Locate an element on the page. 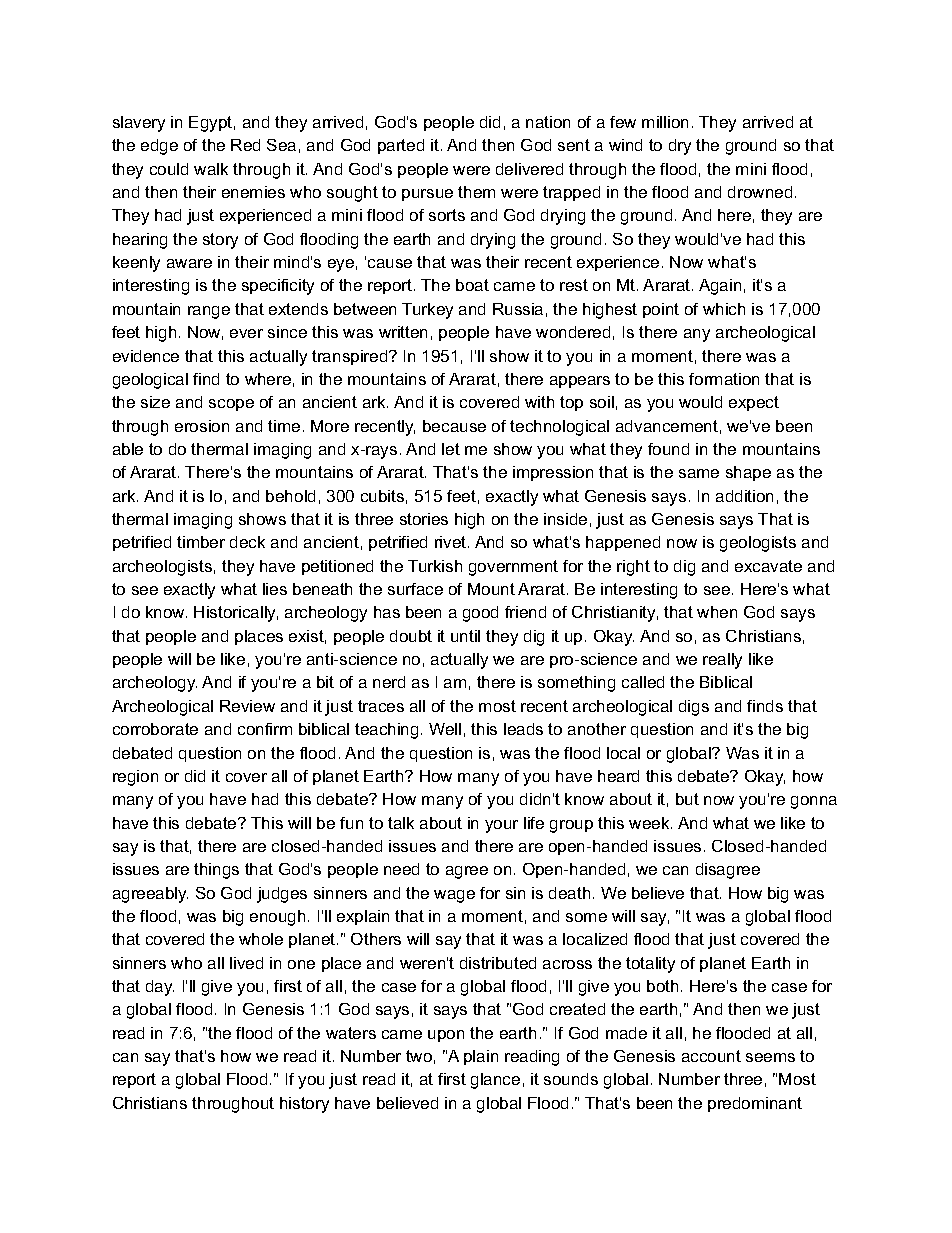  glance is located at coordinates (495, 1081).
